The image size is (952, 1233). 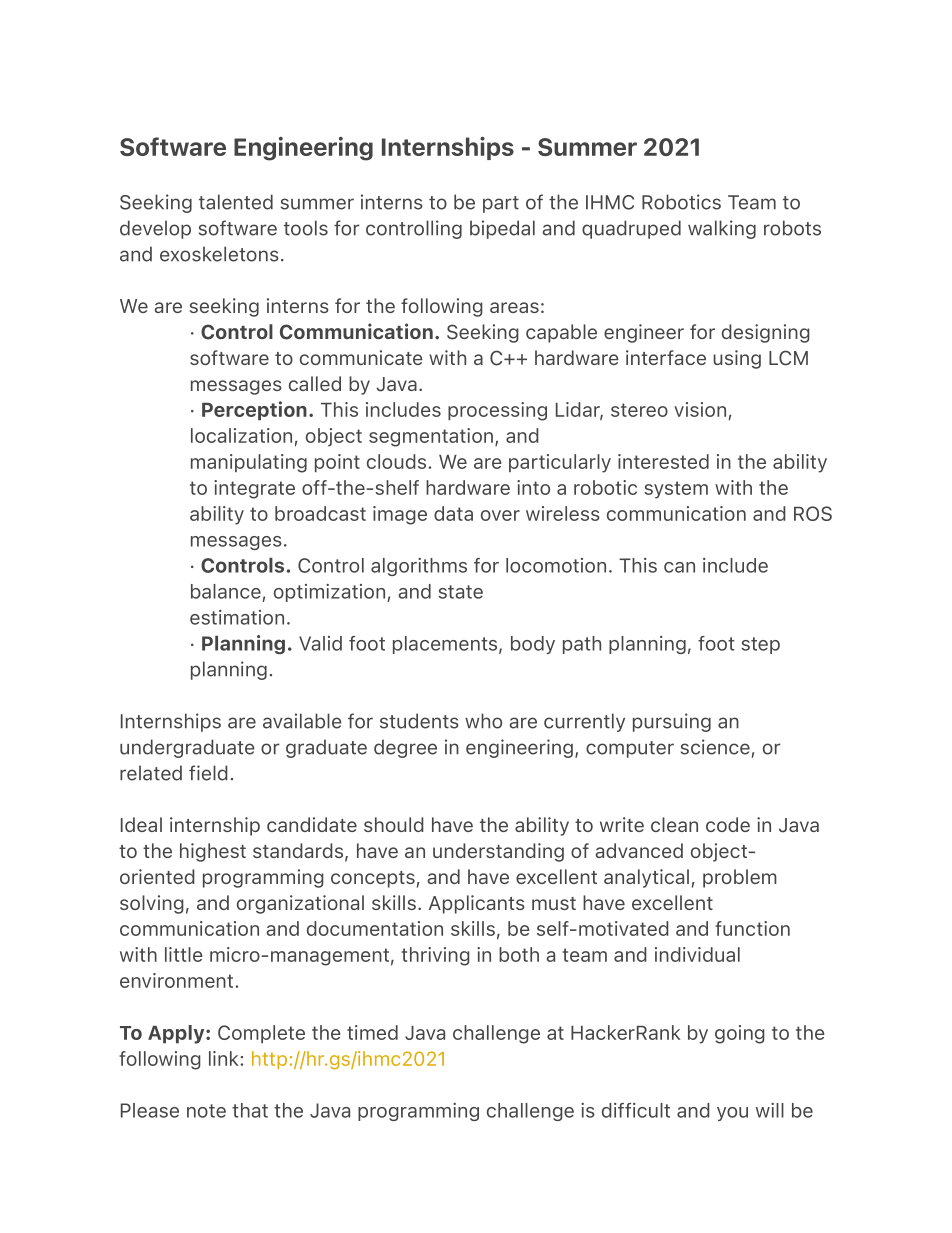 I want to click on you, so click(x=732, y=1114).
